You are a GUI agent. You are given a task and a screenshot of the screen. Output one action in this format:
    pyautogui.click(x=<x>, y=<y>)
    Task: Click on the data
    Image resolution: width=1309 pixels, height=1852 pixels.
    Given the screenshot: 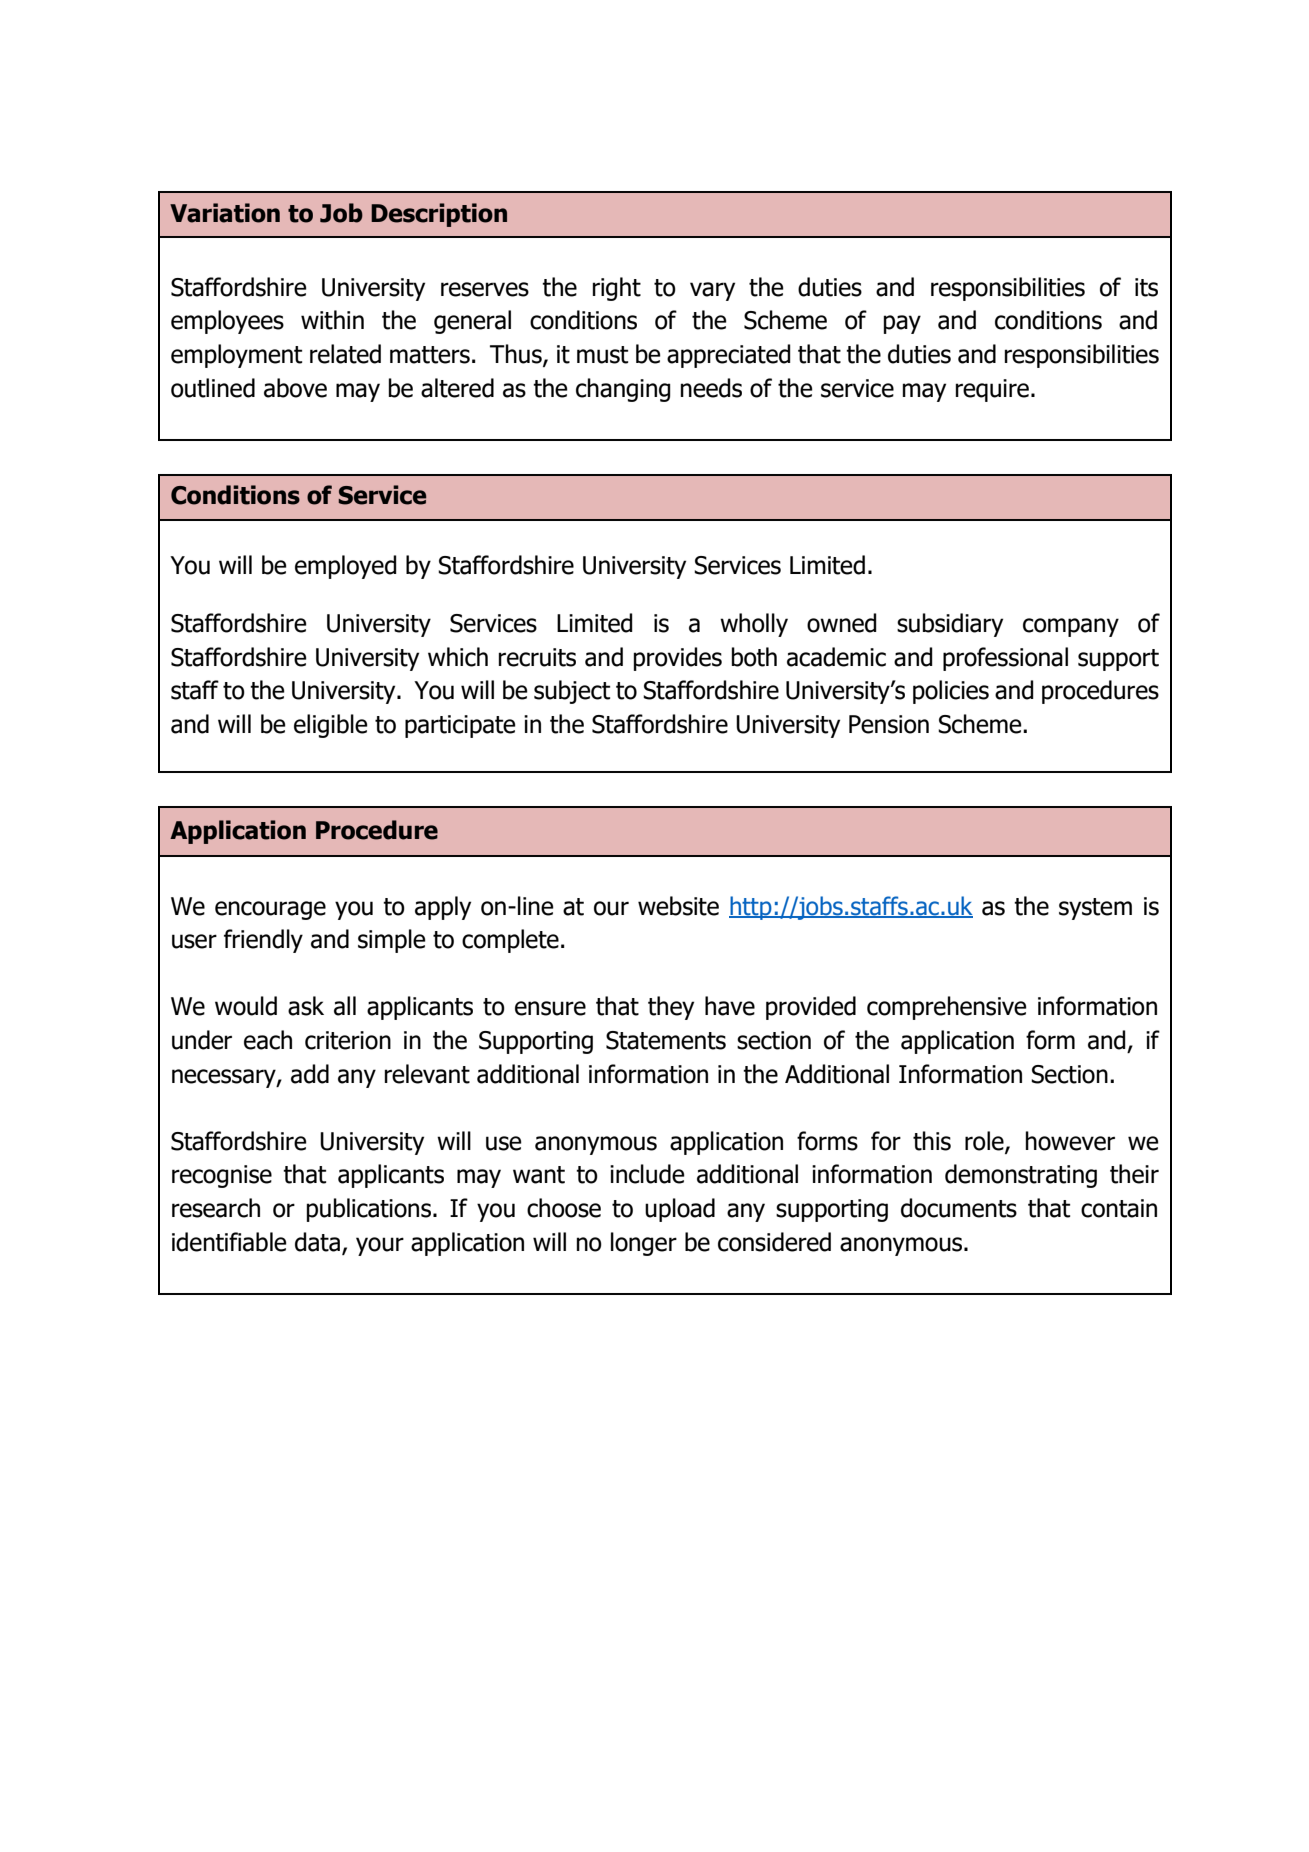 What is the action you would take?
    pyautogui.click(x=317, y=1242)
